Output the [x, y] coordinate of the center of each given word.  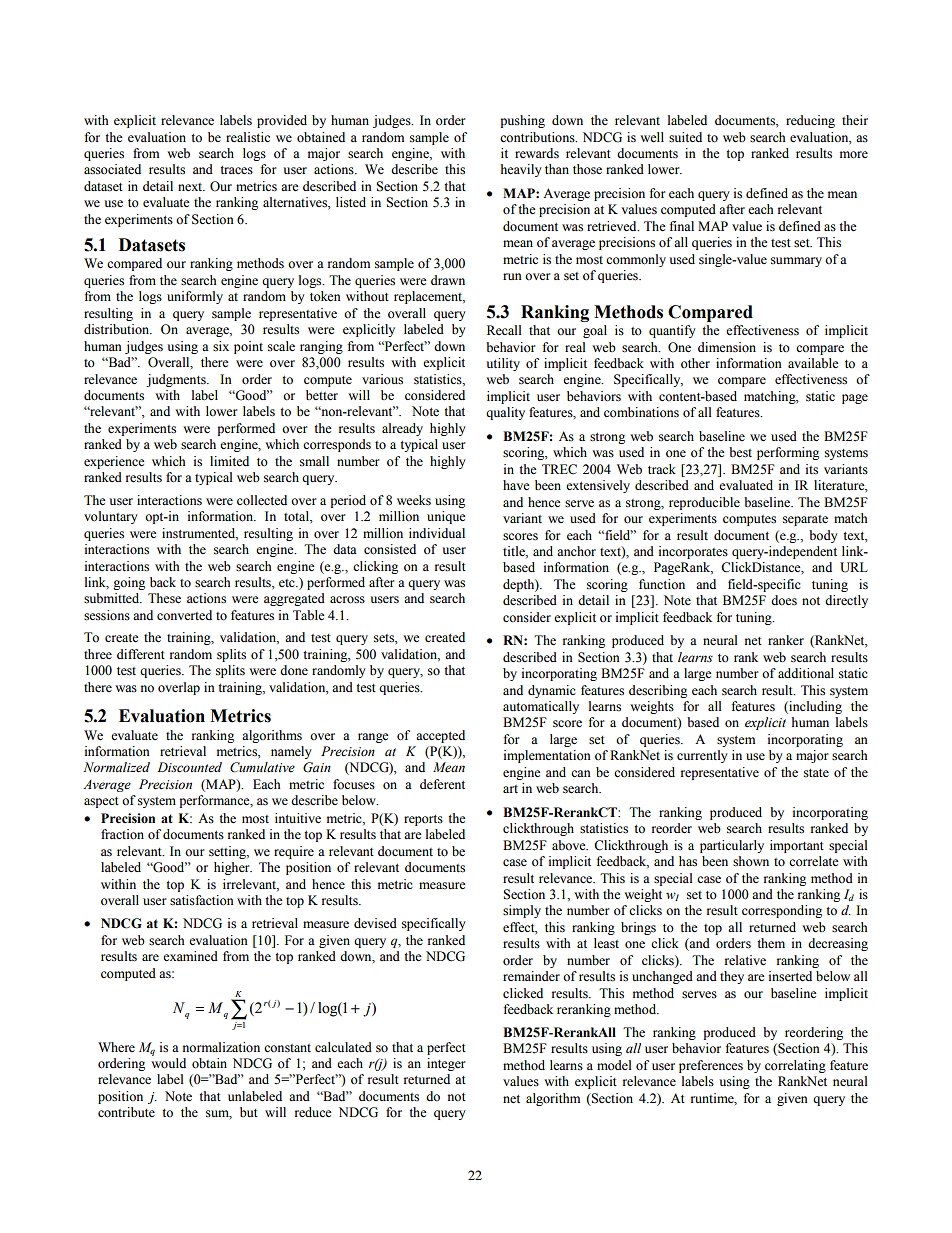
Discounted [189, 767]
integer [446, 1064]
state [816, 773]
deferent [442, 784]
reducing [810, 121]
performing [788, 453]
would [168, 1063]
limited [229, 461]
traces [236, 170]
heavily [521, 170]
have [516, 485]
